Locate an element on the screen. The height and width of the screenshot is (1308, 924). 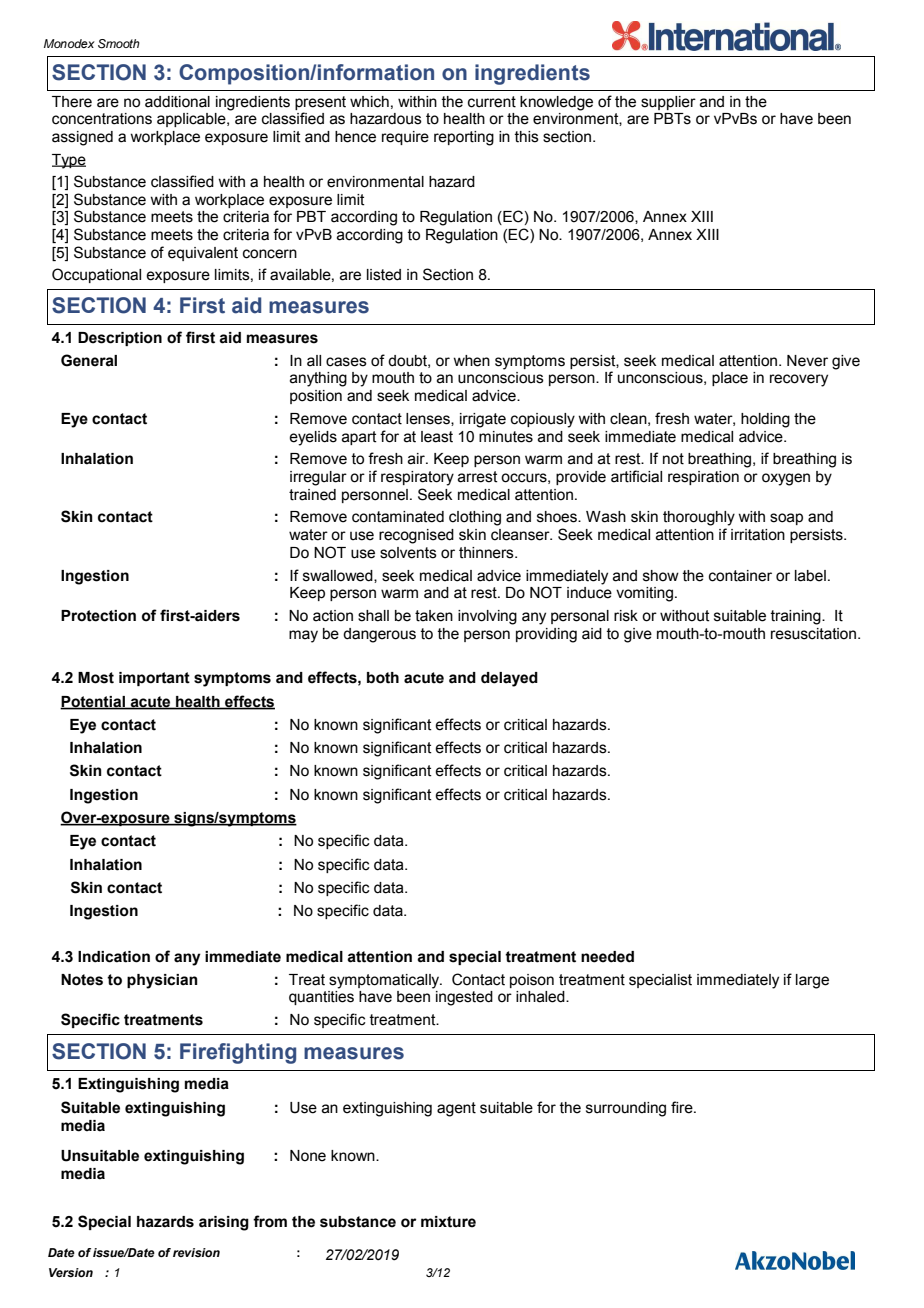
surrounding is located at coordinates (626, 1109).
